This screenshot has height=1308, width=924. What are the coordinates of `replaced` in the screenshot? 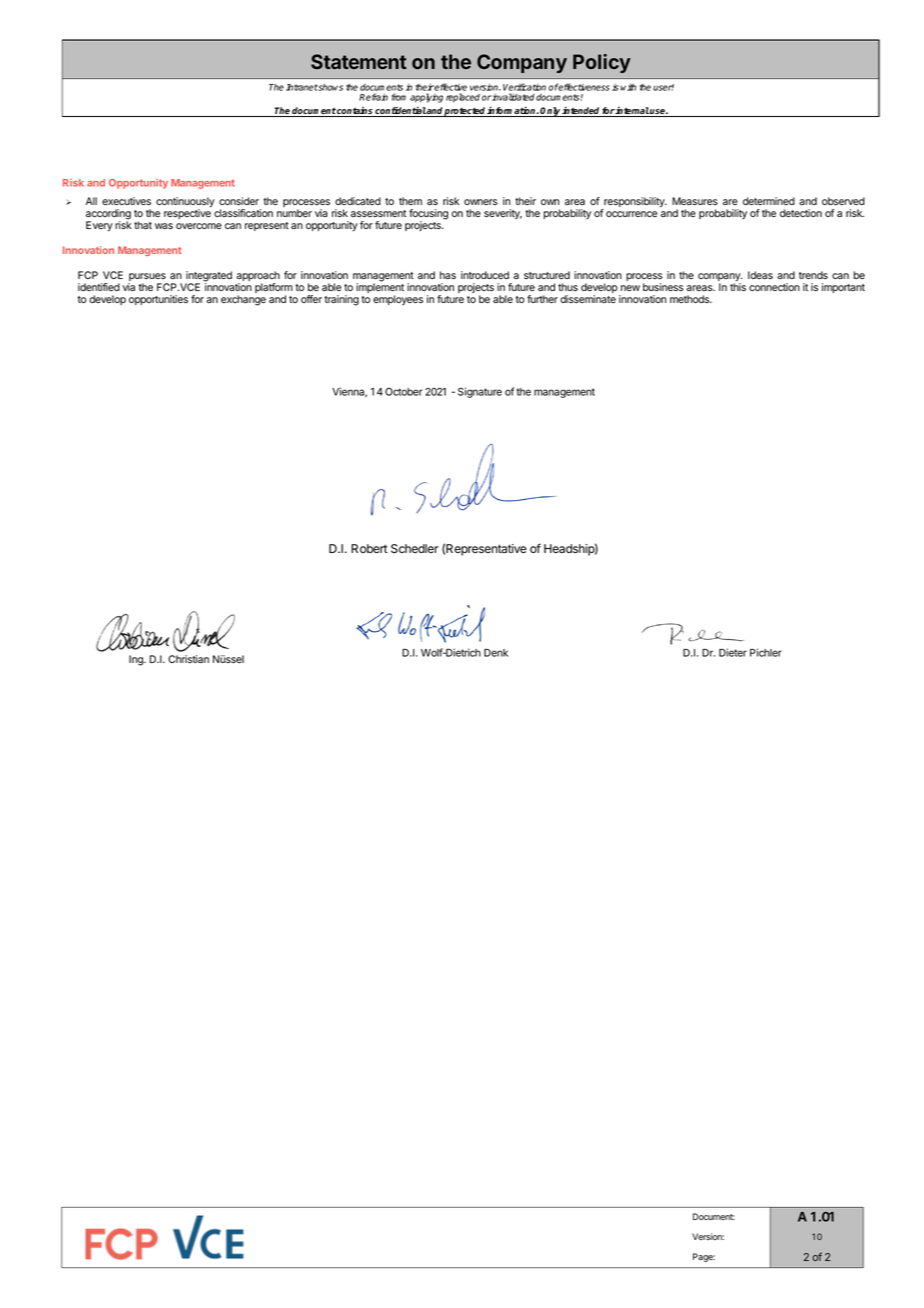 It's located at (463, 98).
